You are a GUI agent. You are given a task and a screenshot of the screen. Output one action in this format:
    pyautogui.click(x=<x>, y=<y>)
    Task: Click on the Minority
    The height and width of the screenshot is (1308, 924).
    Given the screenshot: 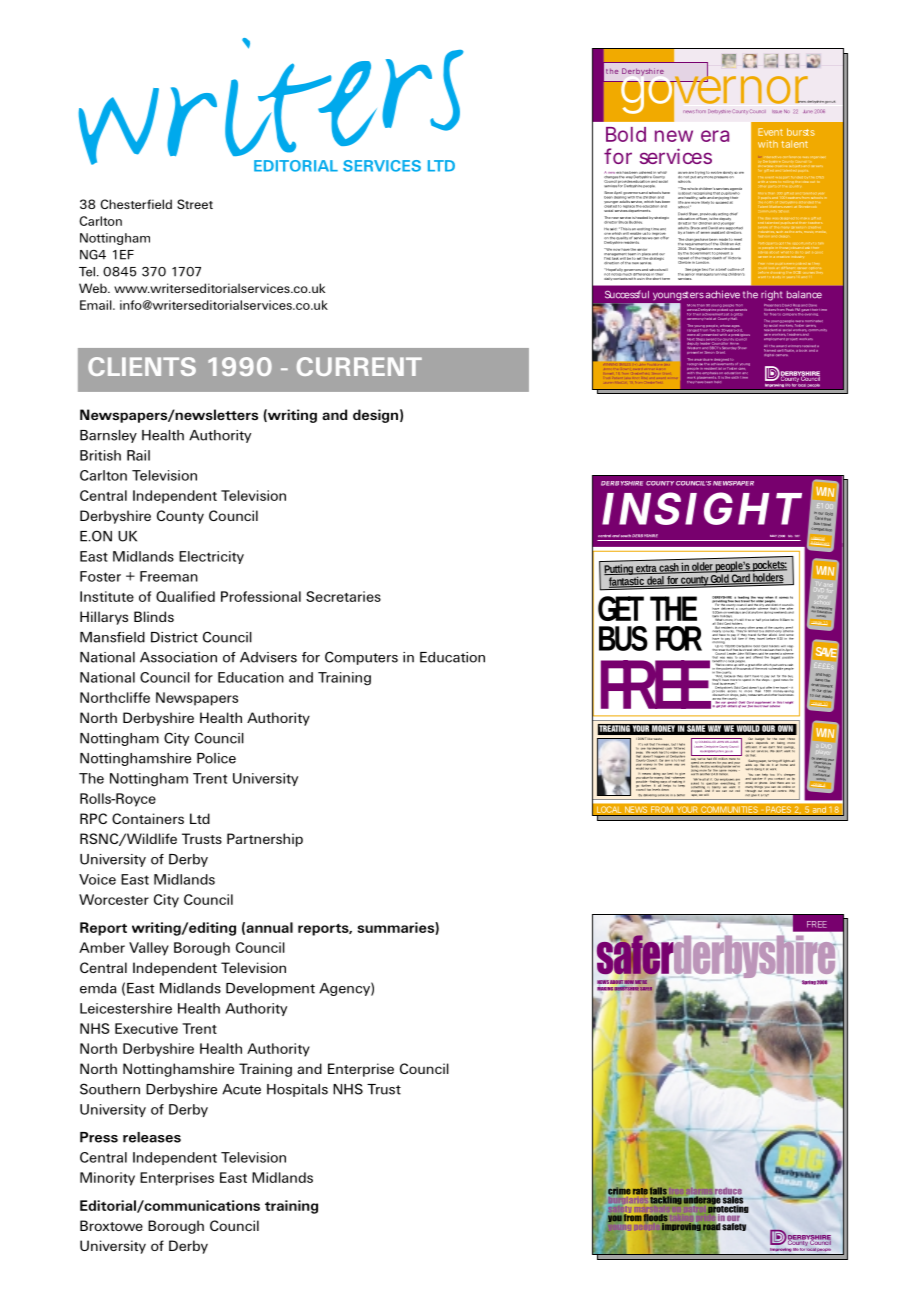 What is the action you would take?
    pyautogui.click(x=107, y=1179)
